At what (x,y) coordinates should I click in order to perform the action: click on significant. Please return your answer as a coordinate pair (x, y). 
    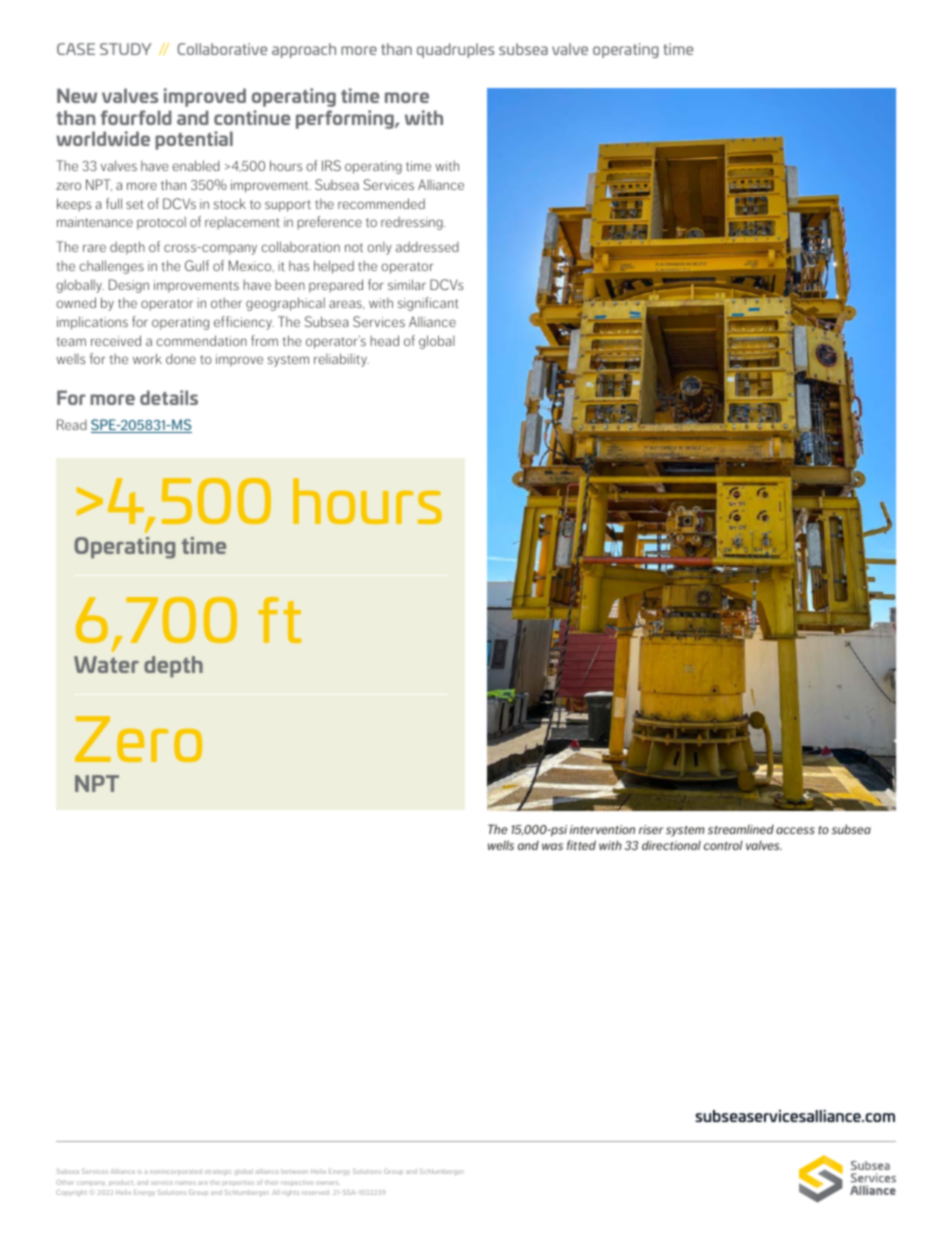
    Looking at the image, I should click on (428, 304).
